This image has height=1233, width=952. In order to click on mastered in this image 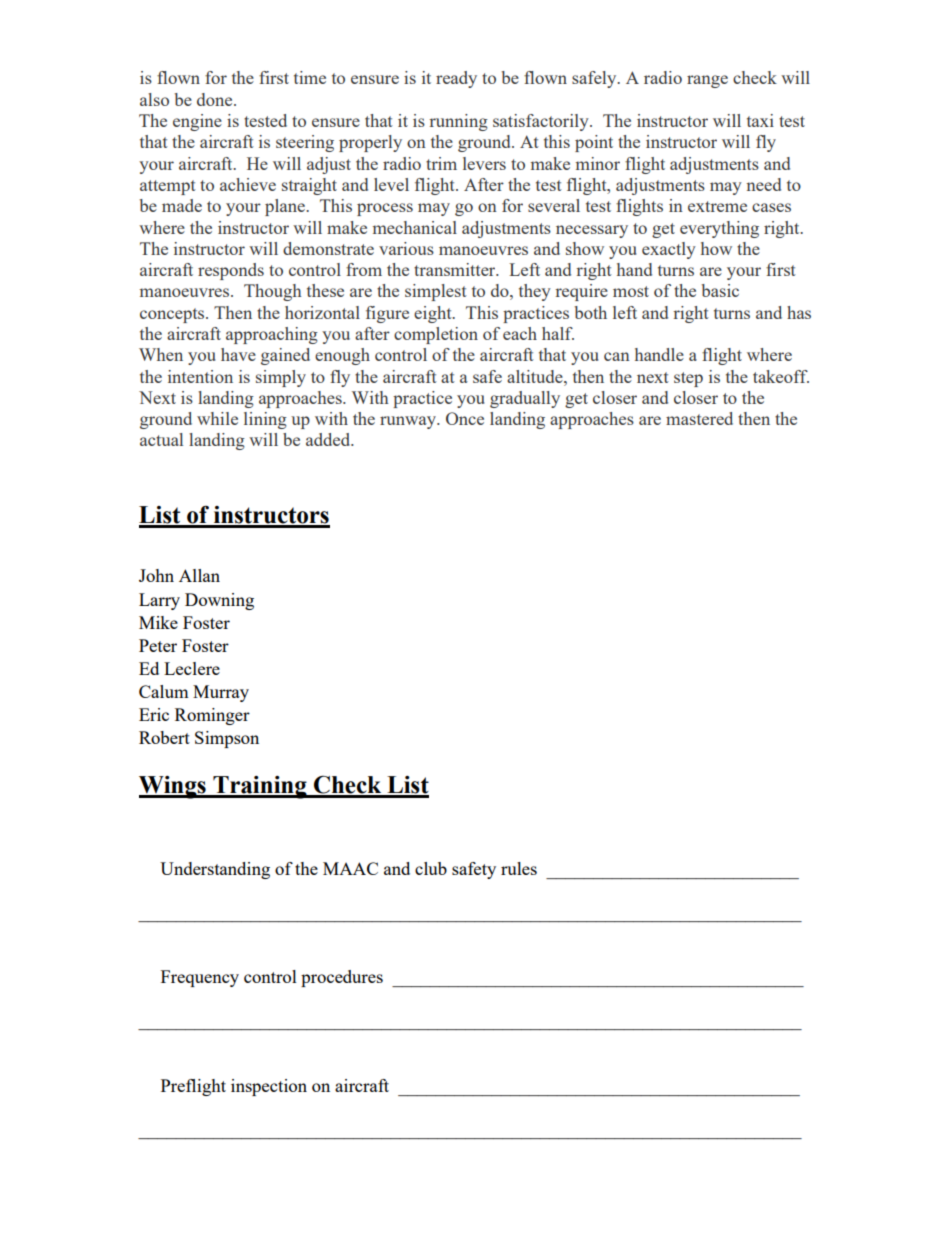, I will do `click(699, 418)`.
